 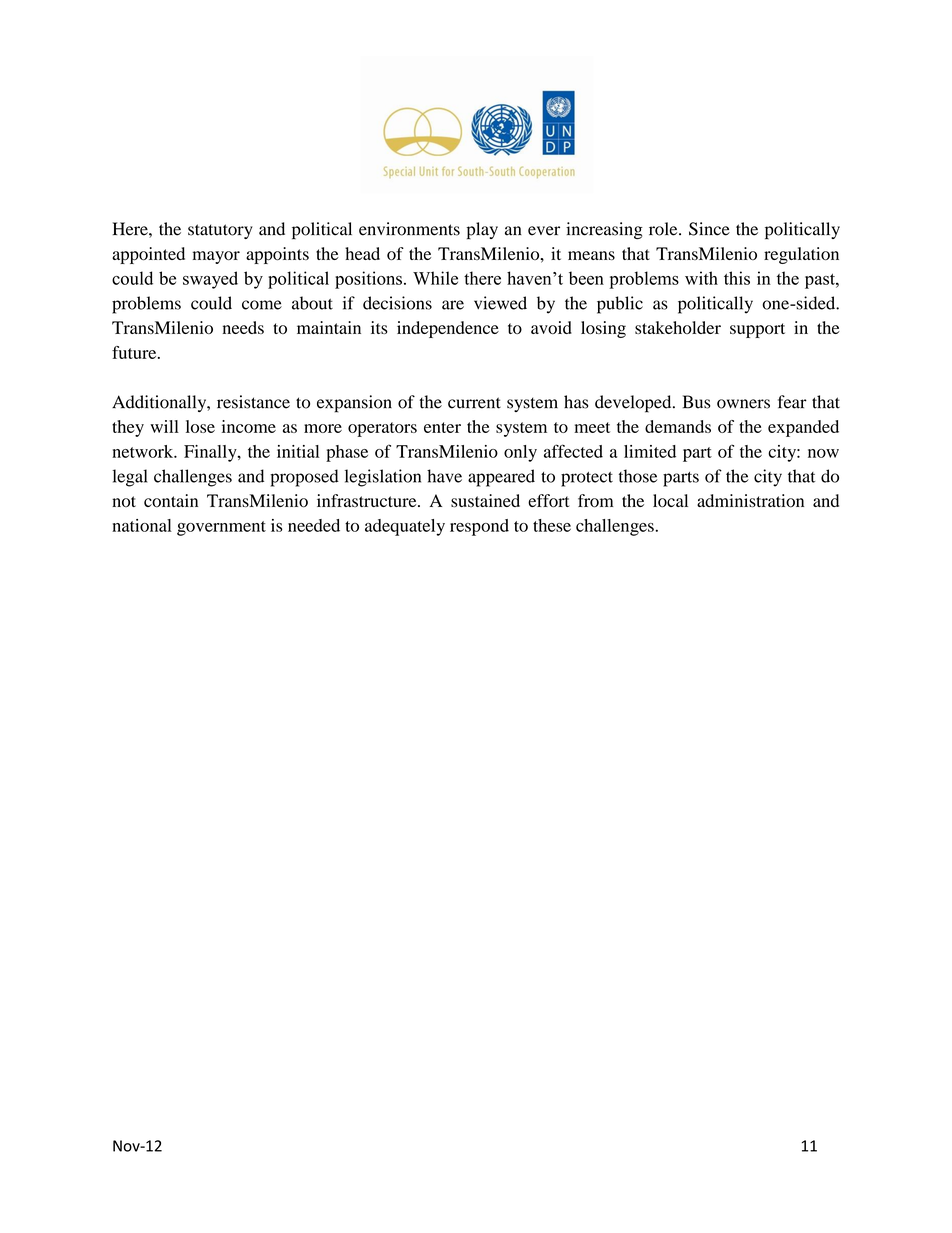 What do you see at coordinates (757, 330) in the screenshot?
I see `support` at bounding box center [757, 330].
